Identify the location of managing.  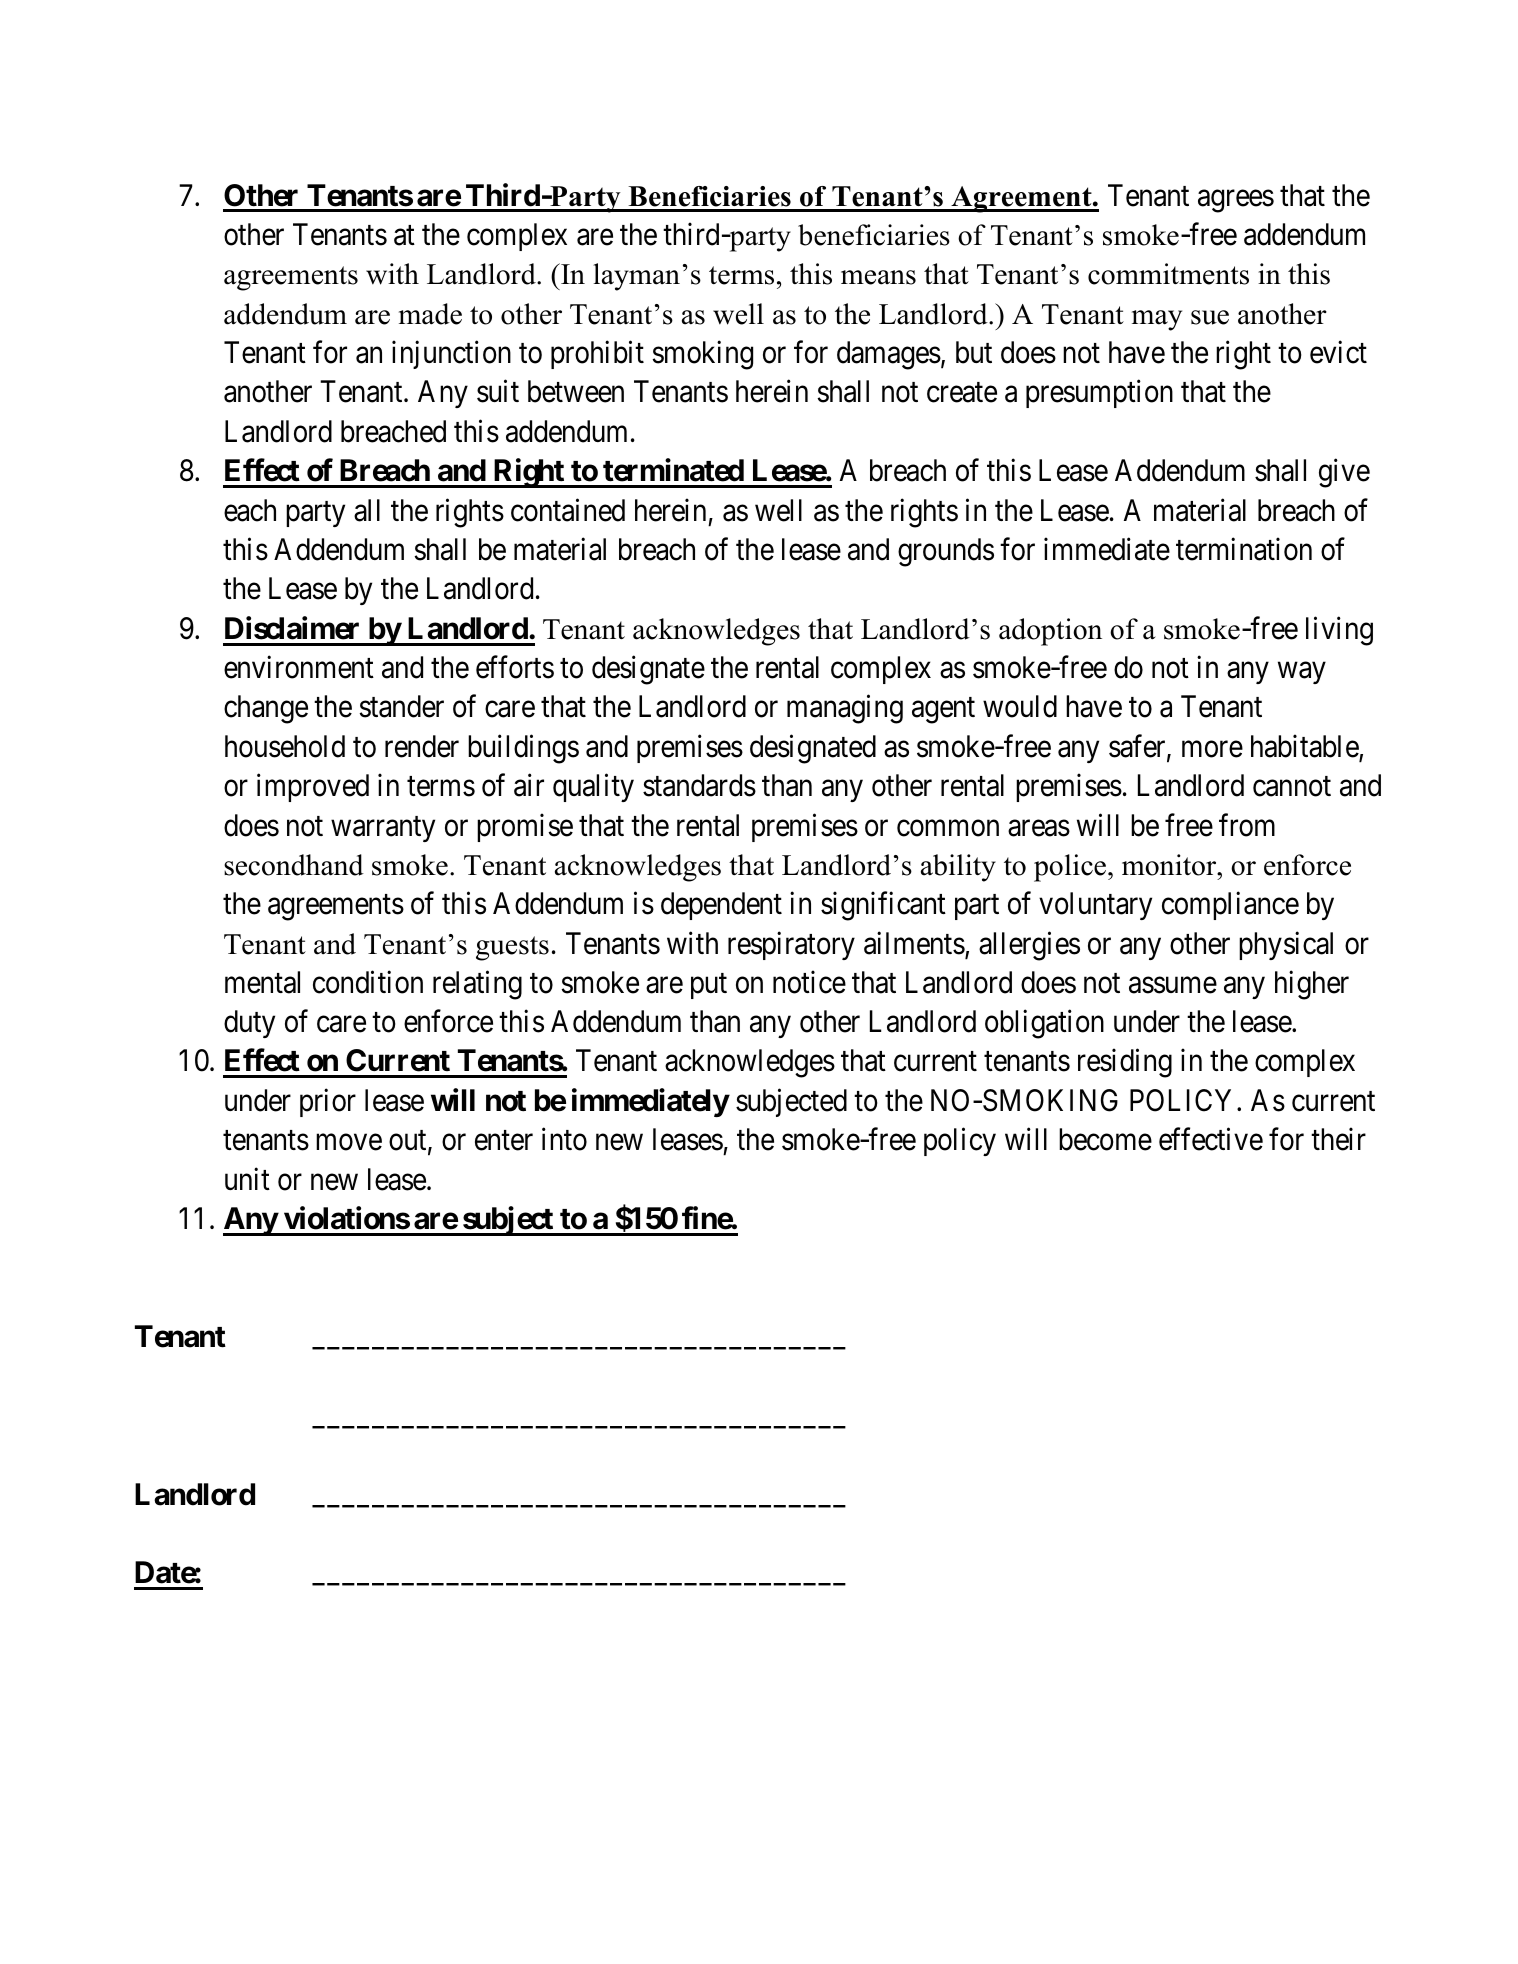
(845, 709).
